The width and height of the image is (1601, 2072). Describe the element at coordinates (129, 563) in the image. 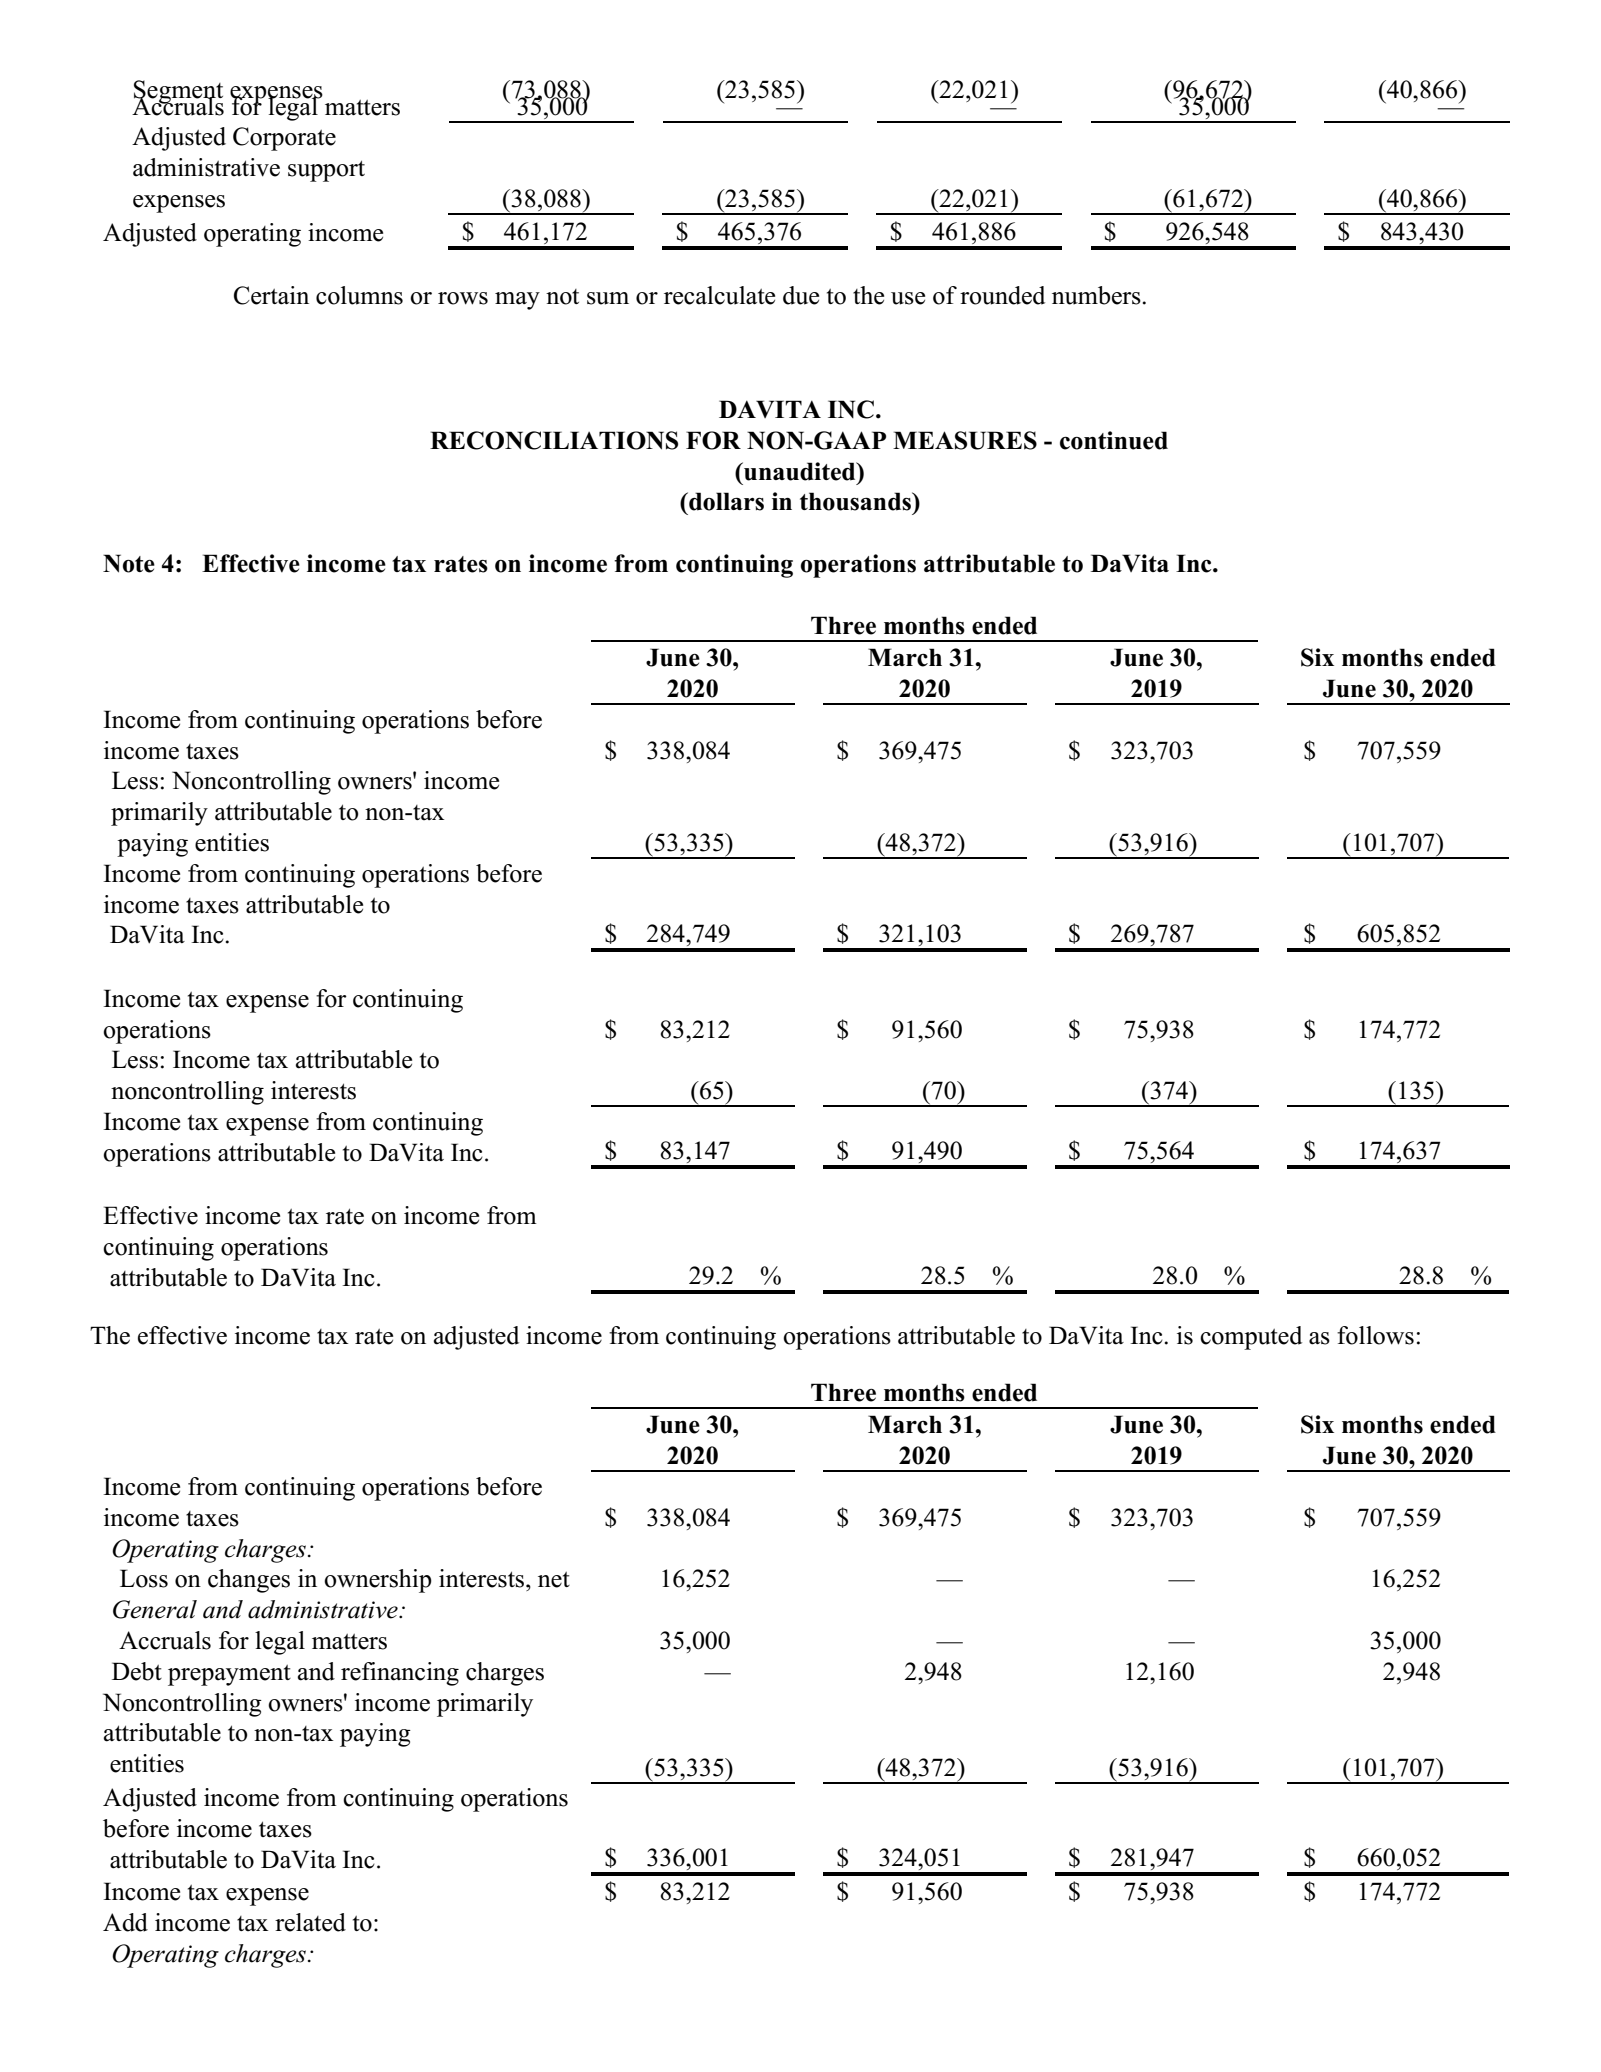

I see `Note` at that location.
